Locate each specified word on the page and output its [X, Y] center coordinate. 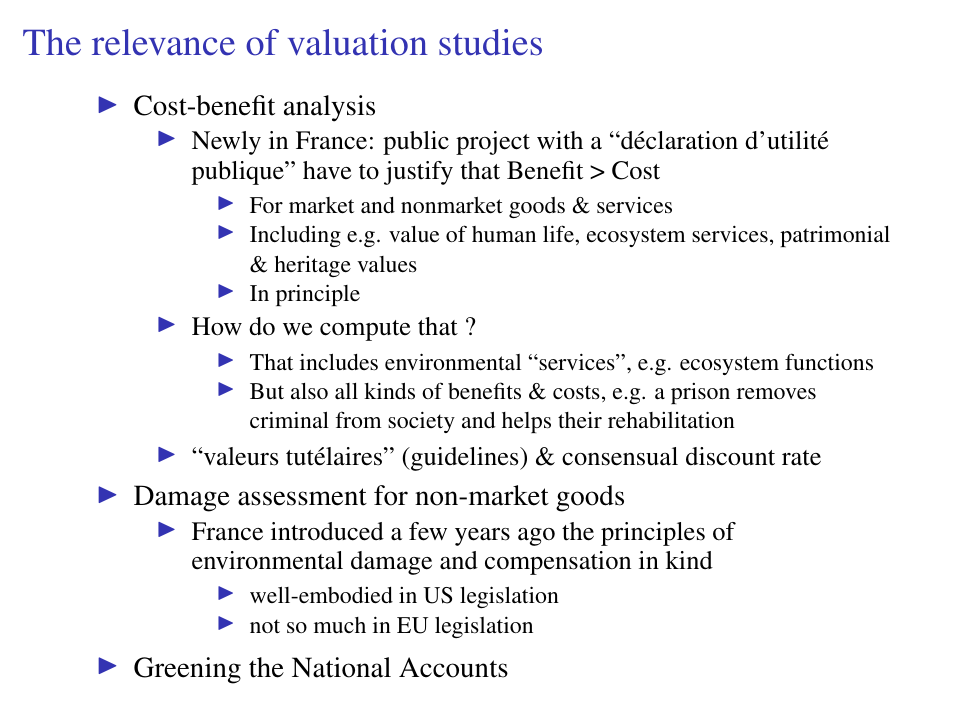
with [560, 140]
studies [490, 42]
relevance [163, 42]
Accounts [453, 667]
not [265, 626]
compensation [558, 563]
